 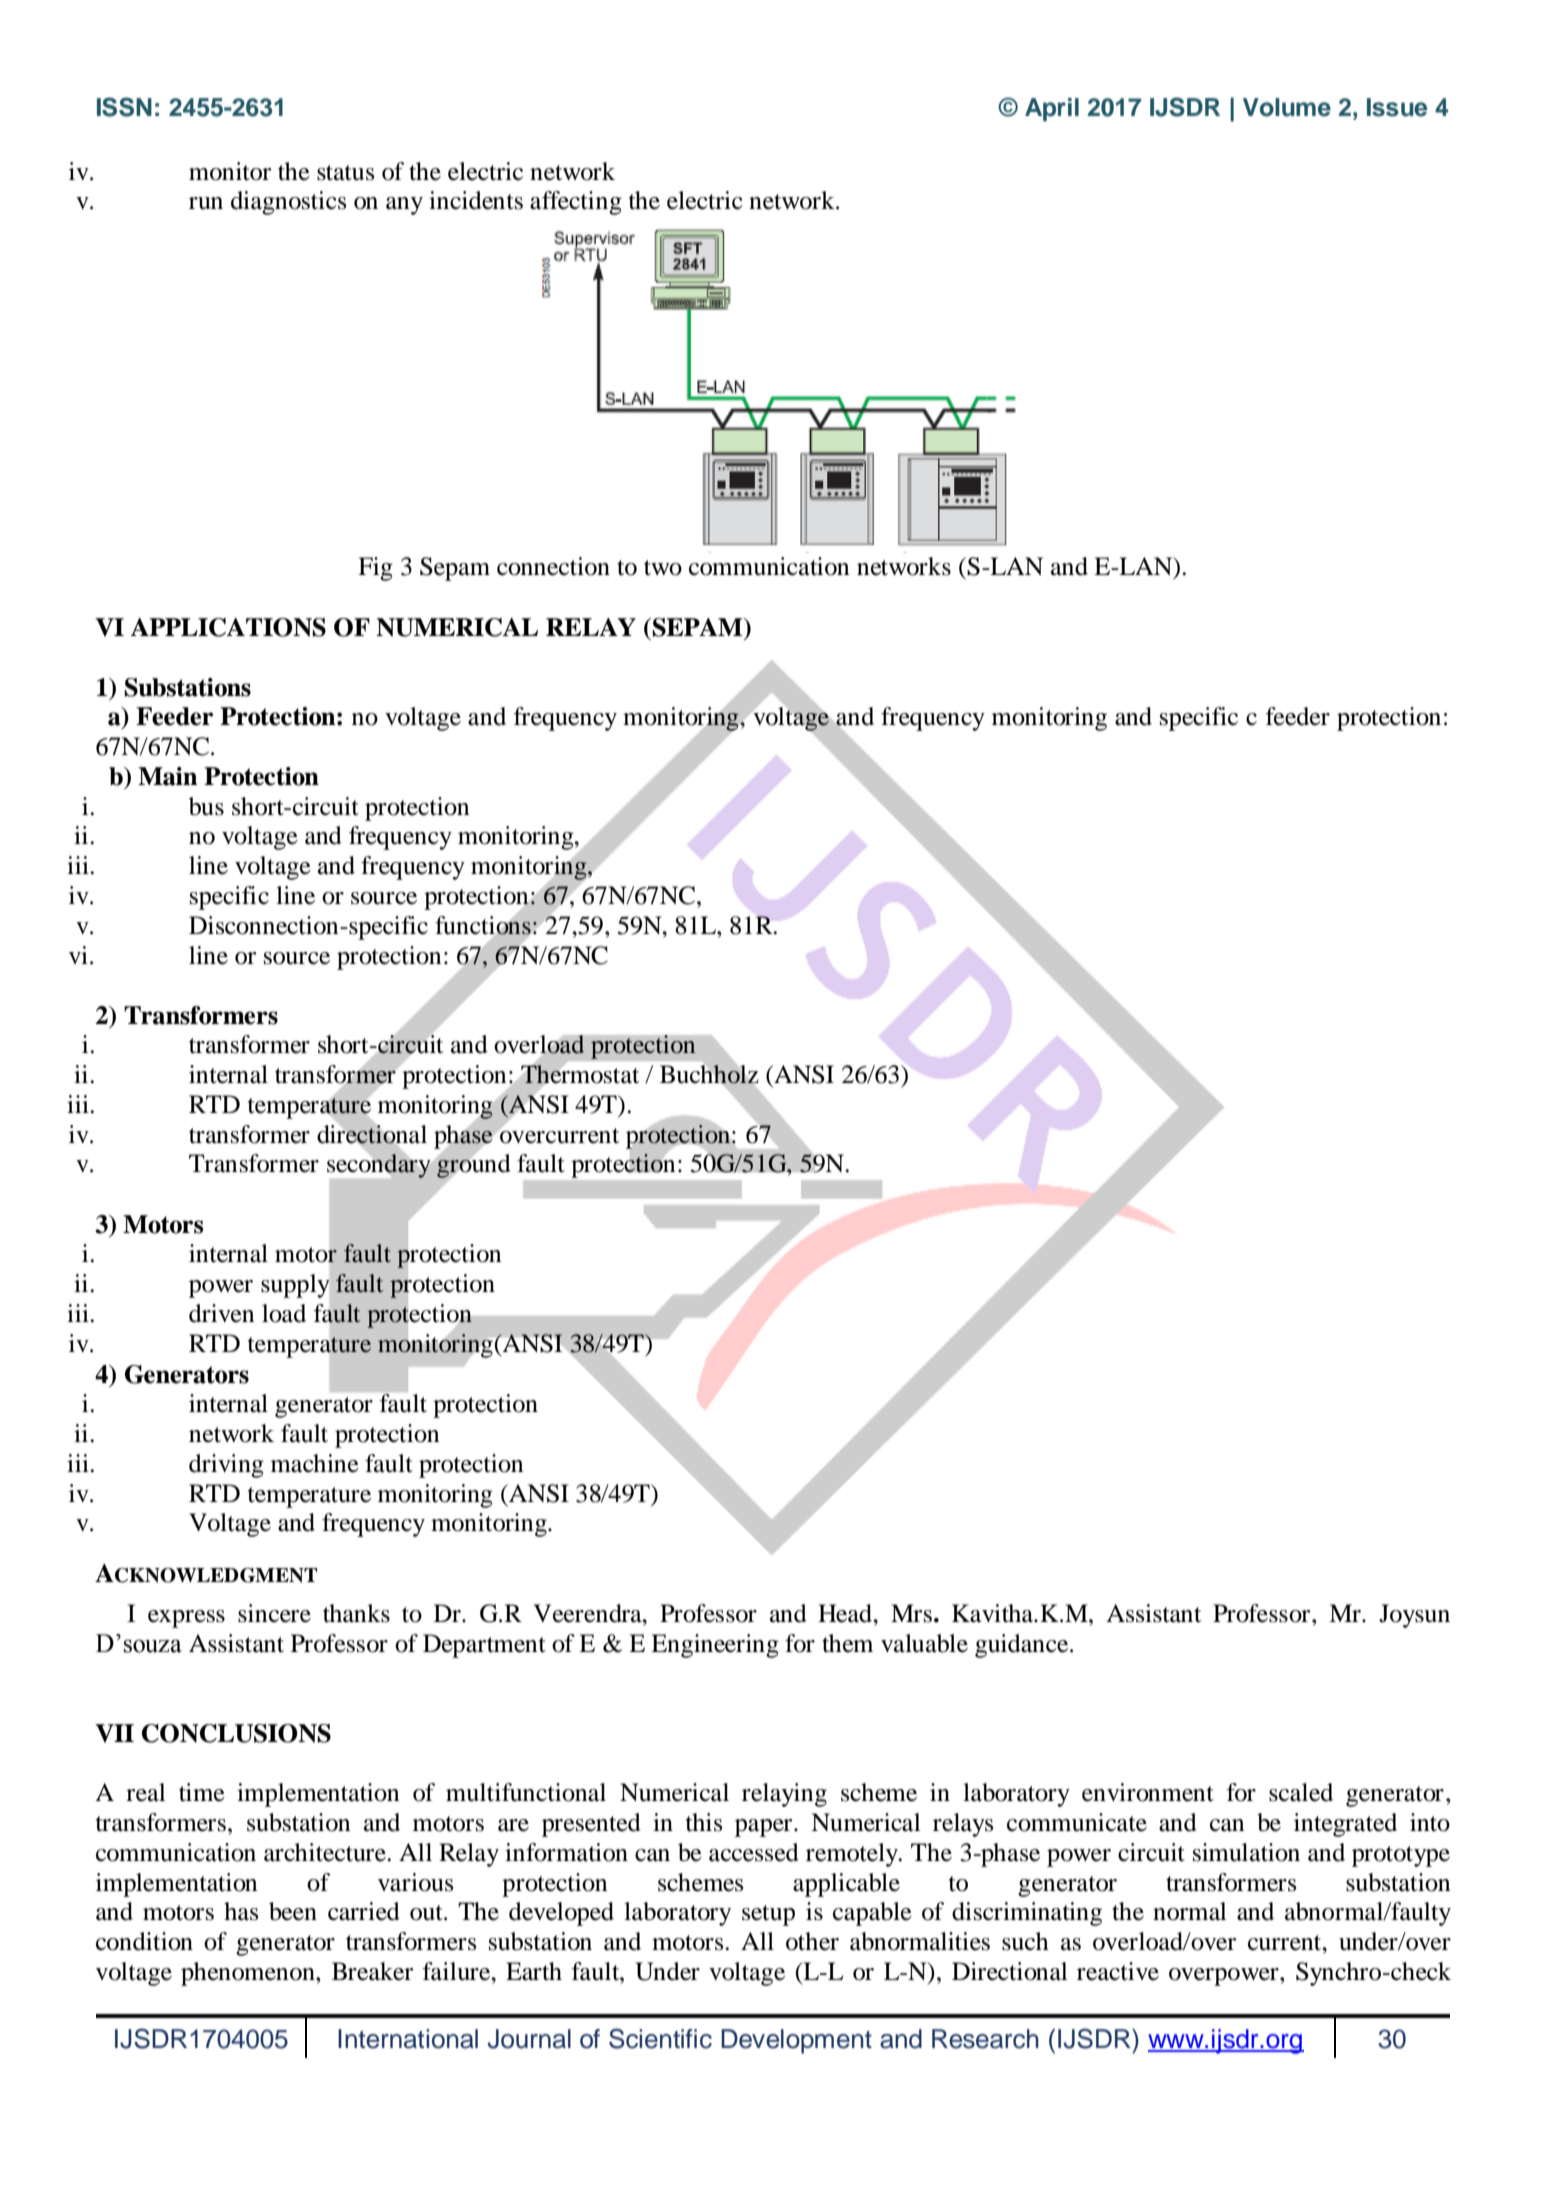 What do you see at coordinates (576, 203) in the screenshot?
I see `affecting` at bounding box center [576, 203].
